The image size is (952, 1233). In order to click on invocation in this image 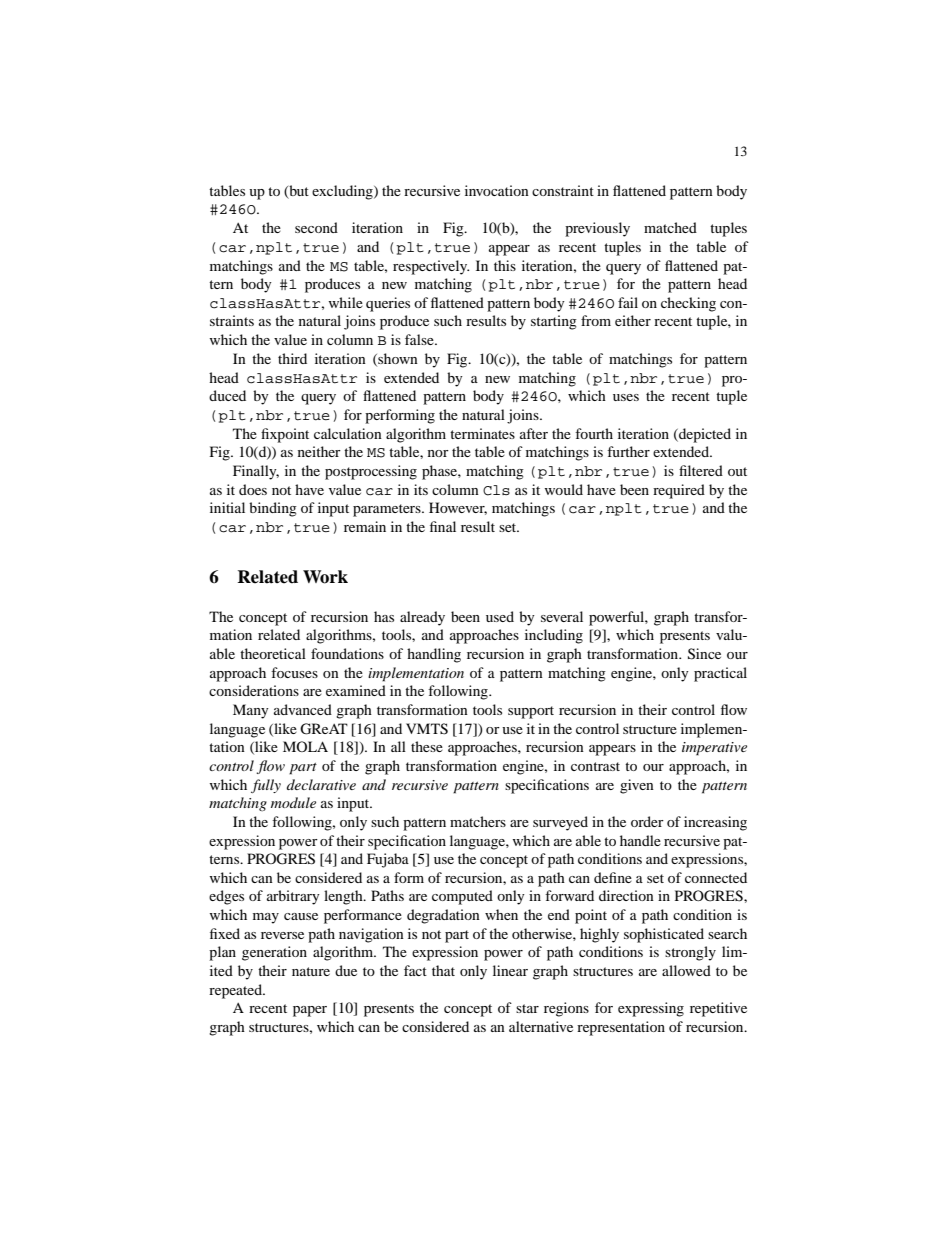, I will do `click(497, 190)`.
